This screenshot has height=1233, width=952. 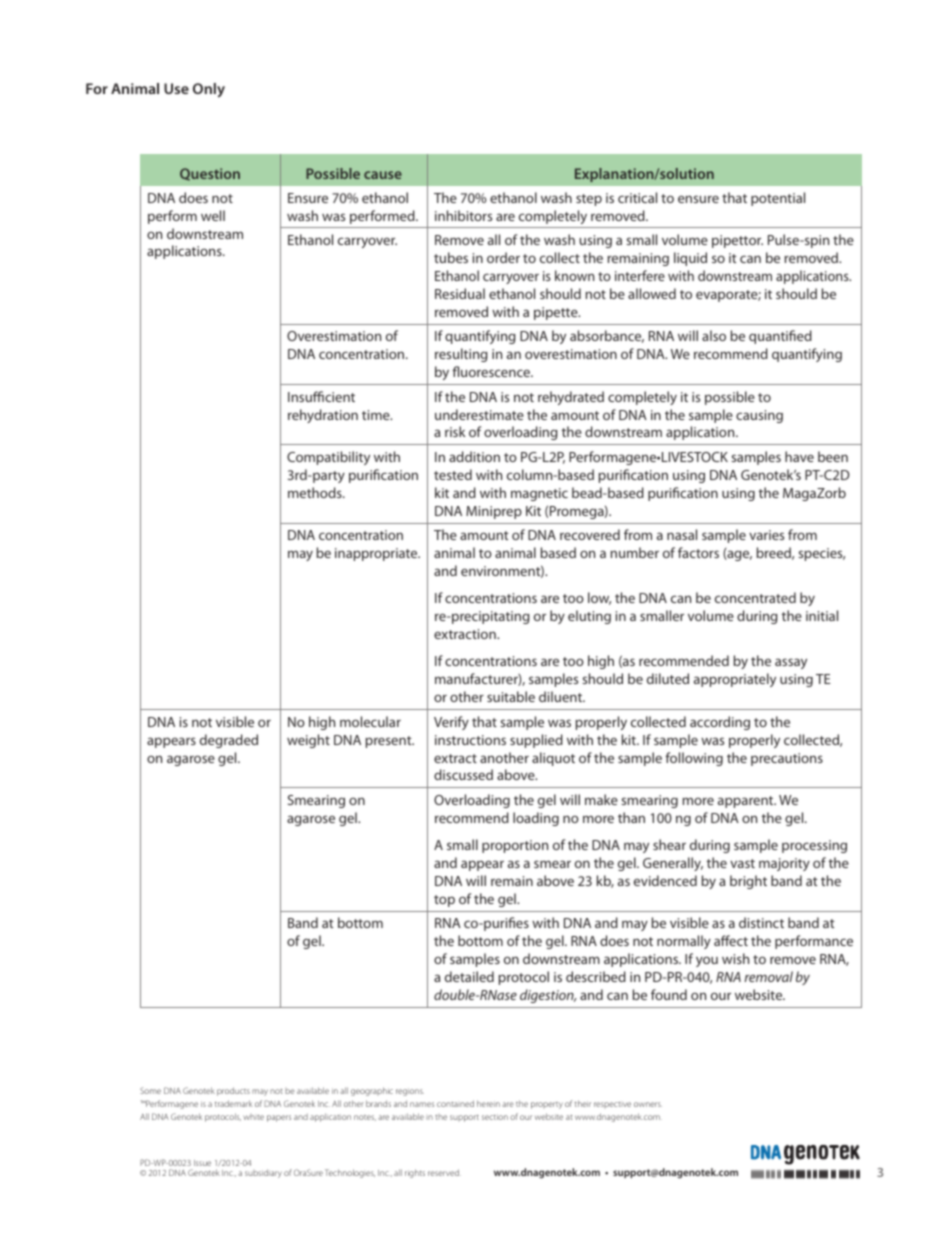 I want to click on methods, so click(x=316, y=492).
